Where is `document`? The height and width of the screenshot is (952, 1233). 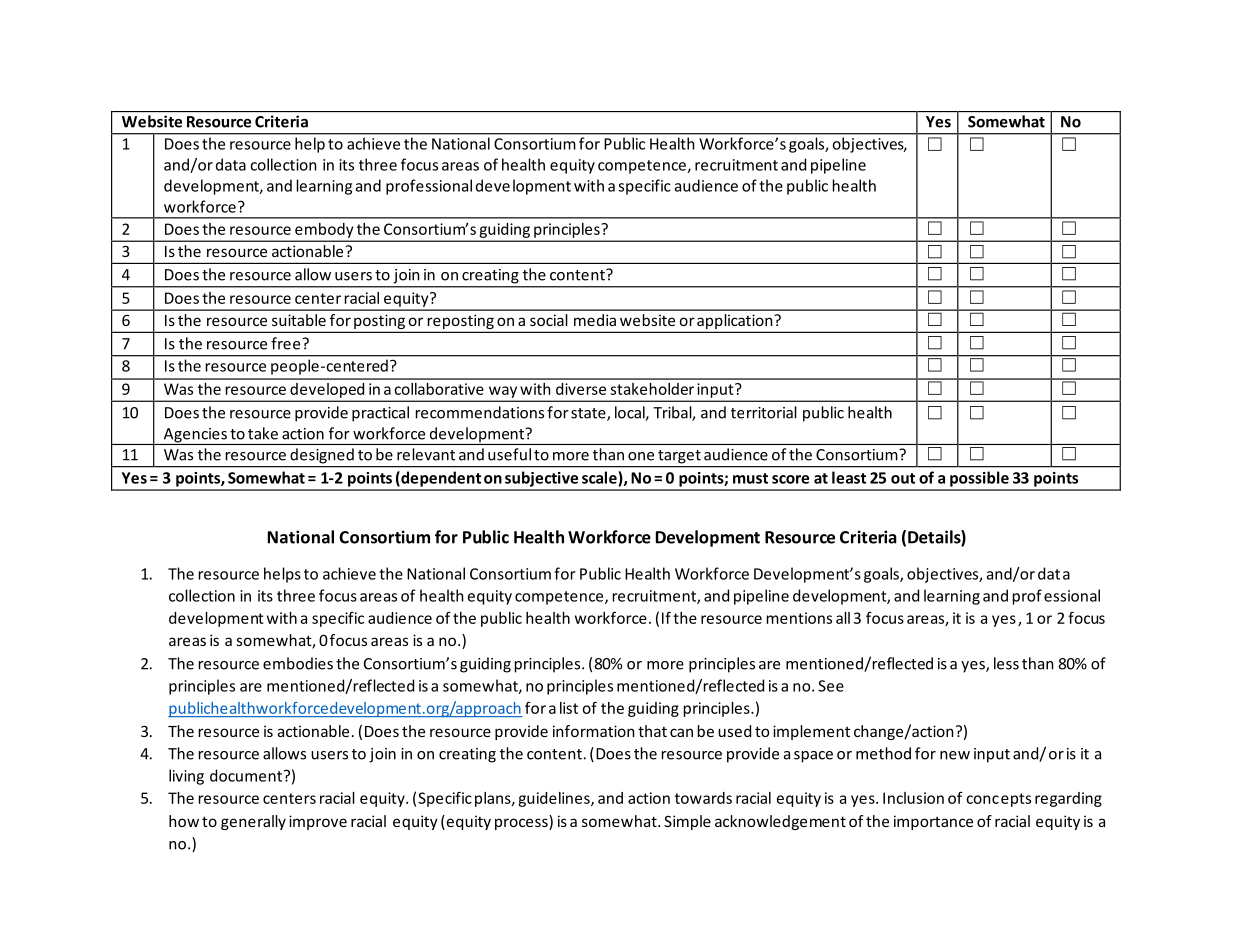
document is located at coordinates (247, 775).
